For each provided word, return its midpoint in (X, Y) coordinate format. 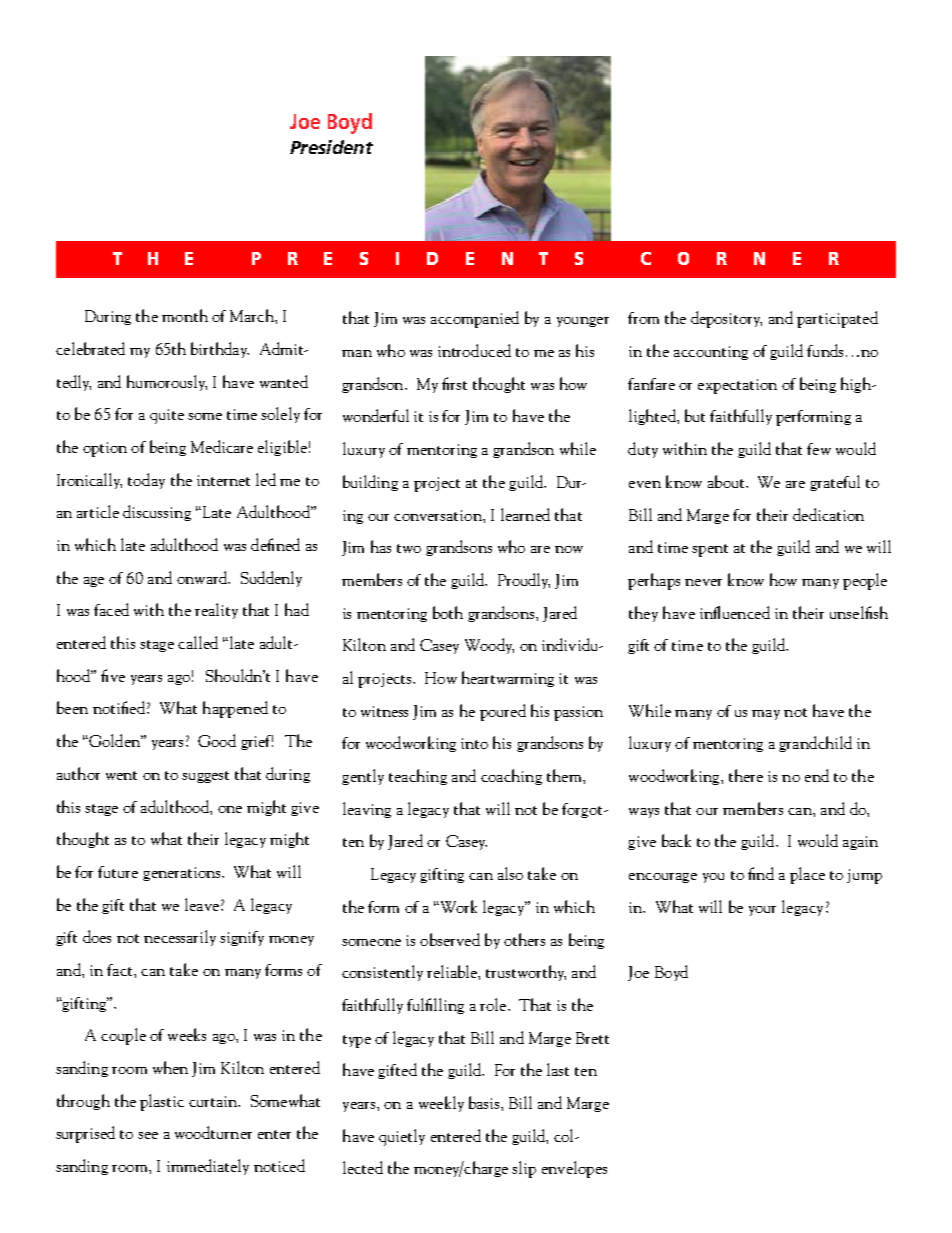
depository (726, 319)
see (148, 1135)
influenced (735, 612)
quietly (402, 1137)
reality (216, 611)
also (510, 873)
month (185, 315)
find (761, 873)
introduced (474, 350)
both (448, 612)
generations (183, 874)
